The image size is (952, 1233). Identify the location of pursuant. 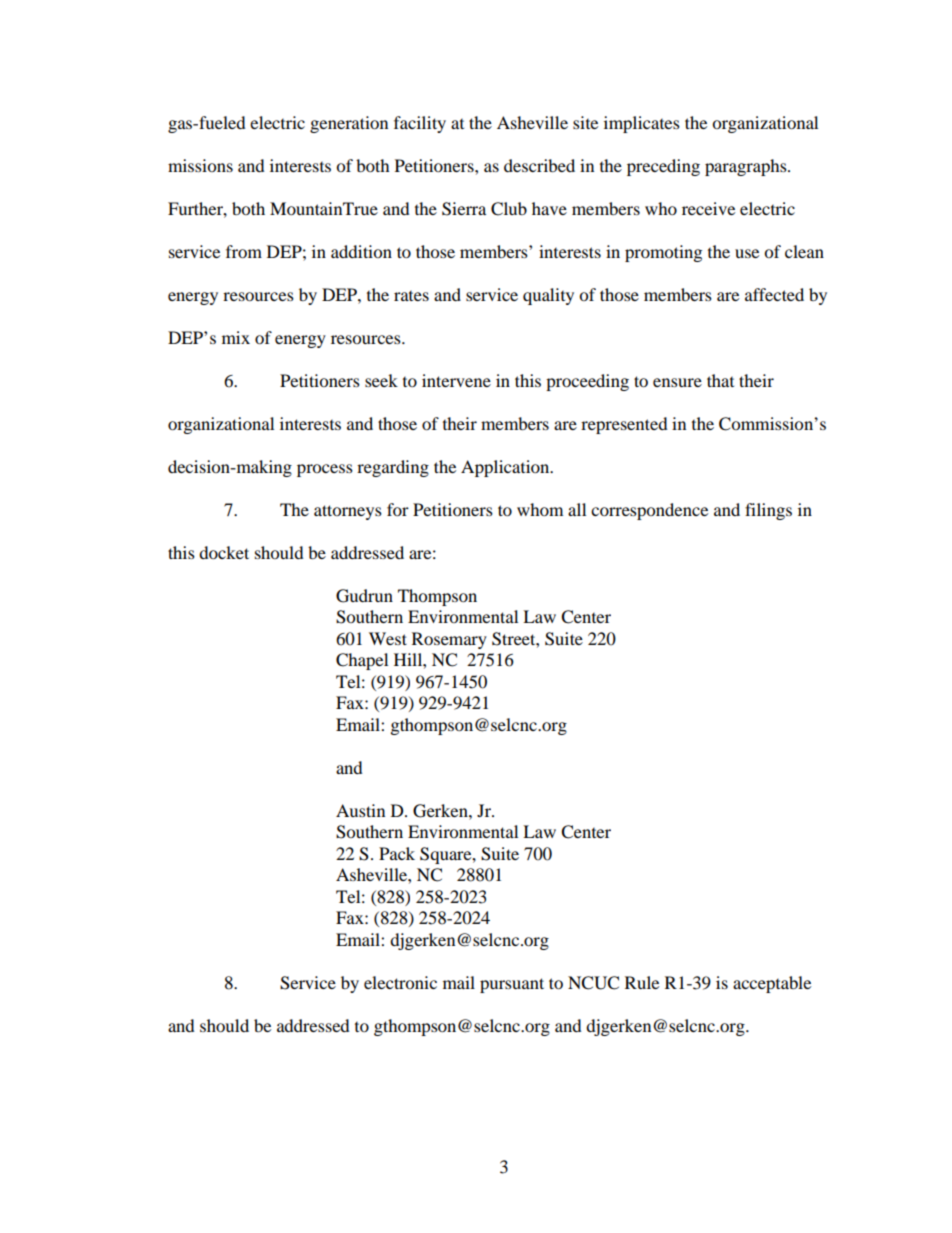
(512, 985).
